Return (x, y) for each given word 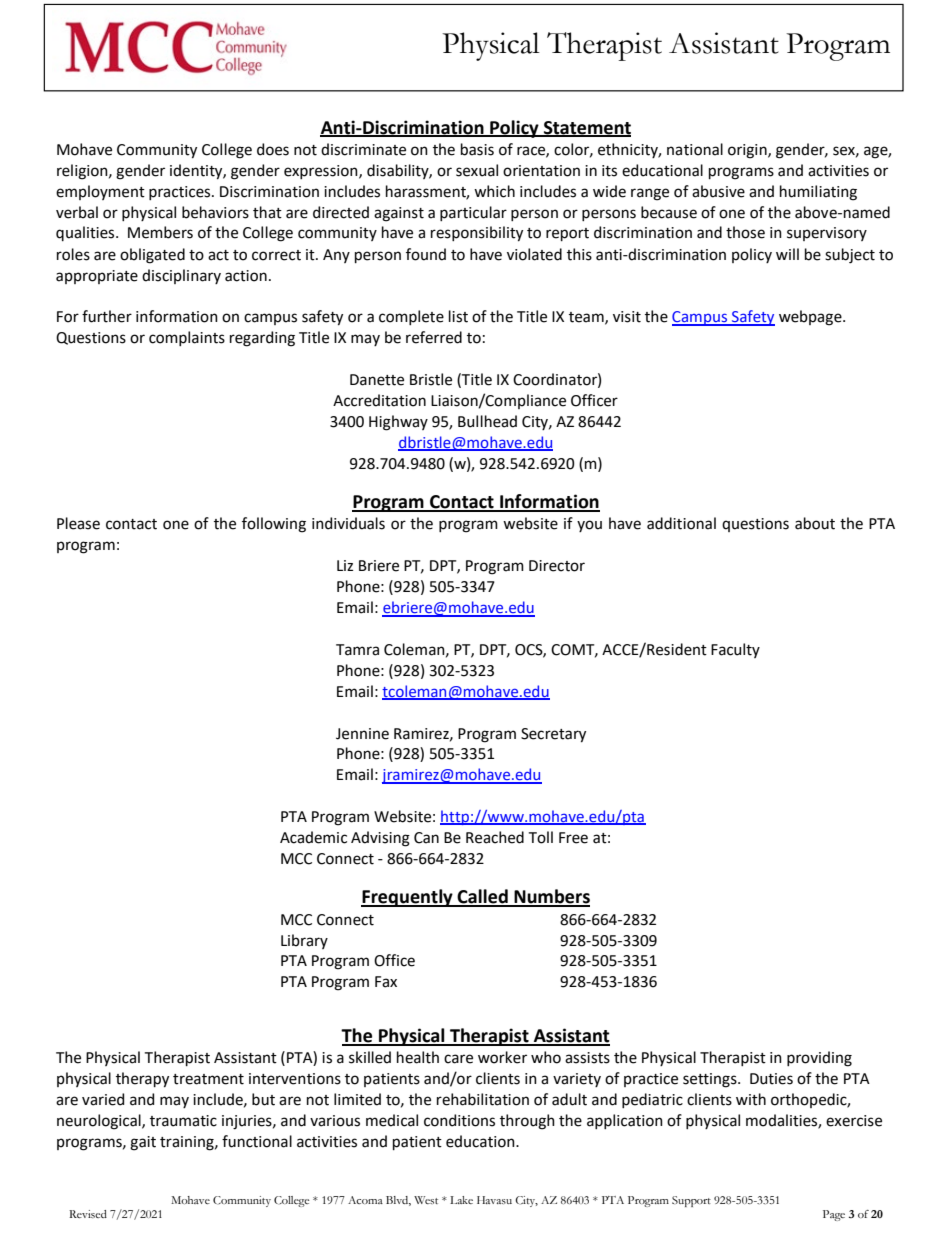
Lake (461, 1200)
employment (100, 192)
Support (691, 1201)
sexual (477, 170)
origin (748, 151)
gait (143, 1143)
